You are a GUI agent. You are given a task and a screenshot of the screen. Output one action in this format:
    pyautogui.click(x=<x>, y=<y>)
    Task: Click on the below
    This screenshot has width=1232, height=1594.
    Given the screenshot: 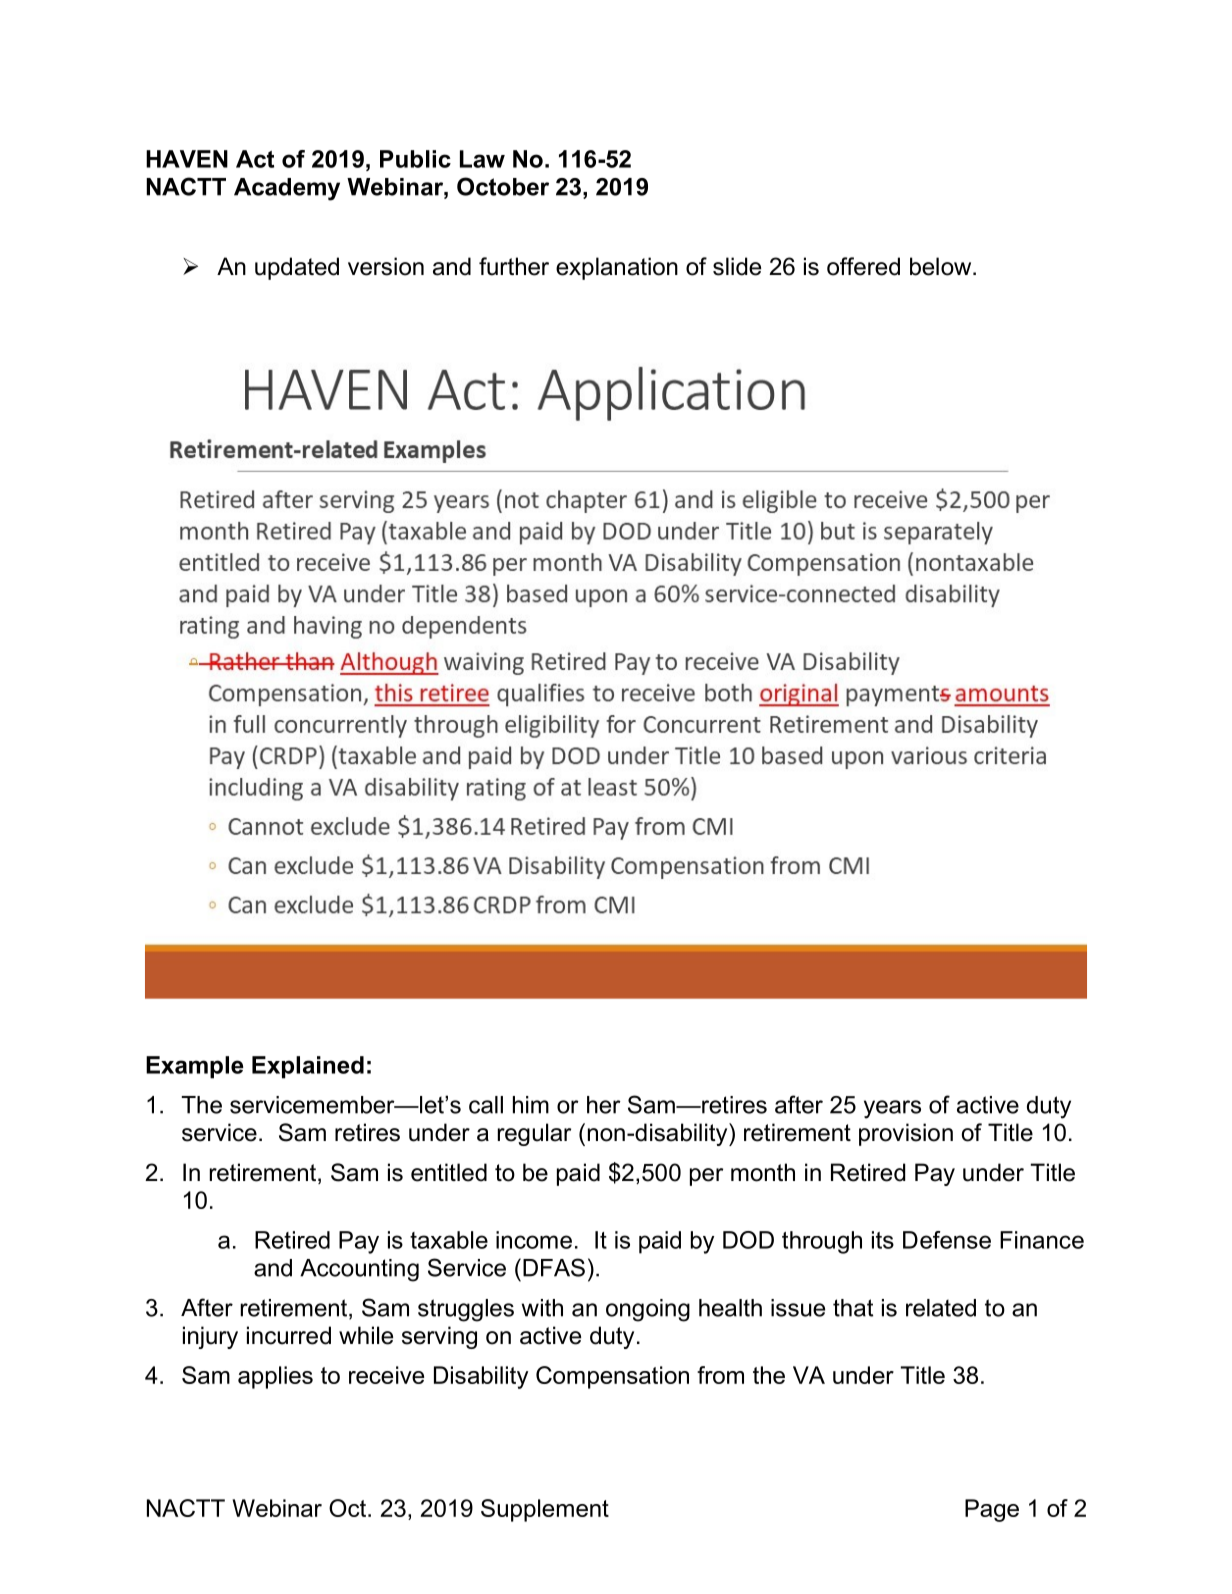 What is the action you would take?
    pyautogui.click(x=942, y=266)
